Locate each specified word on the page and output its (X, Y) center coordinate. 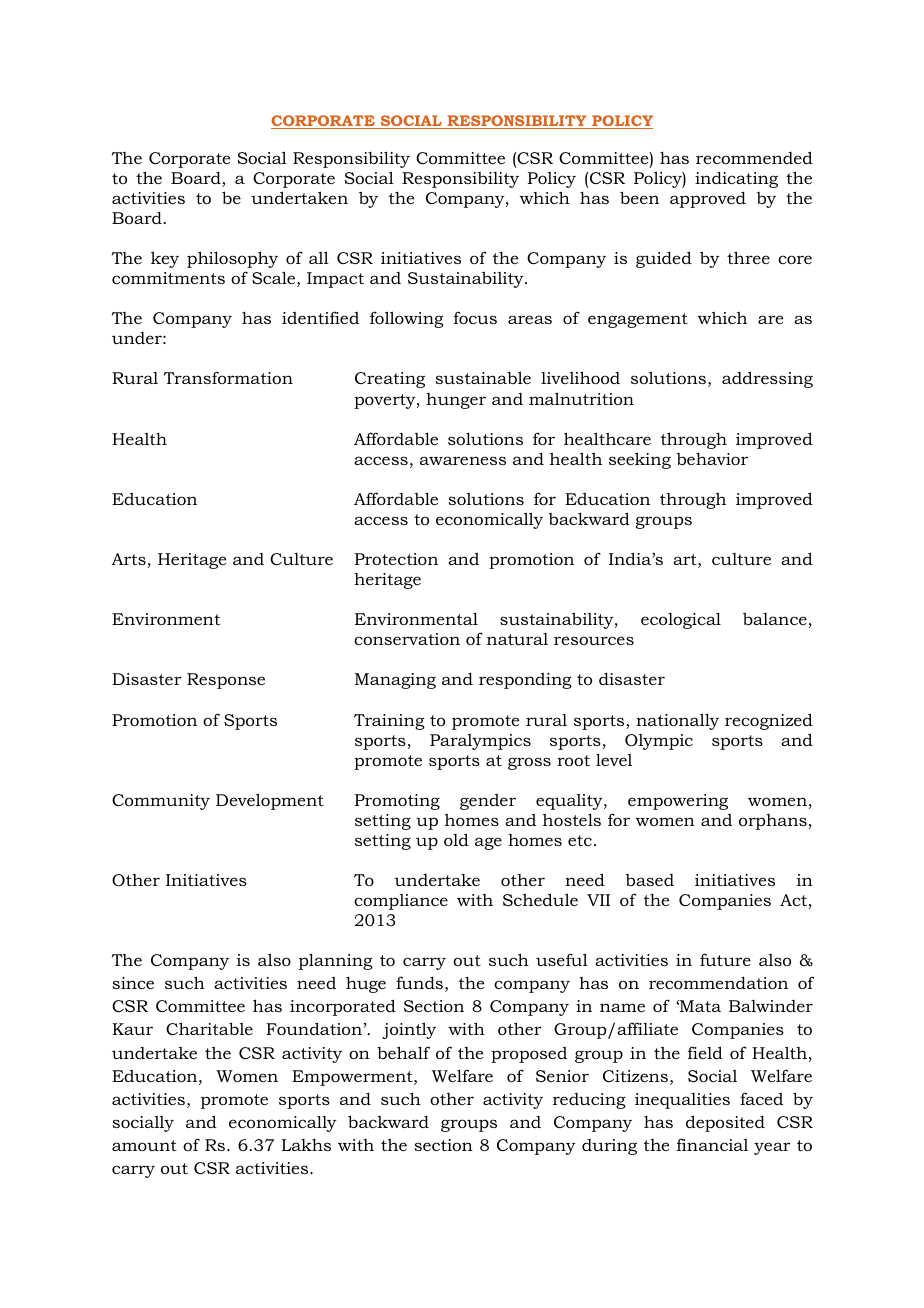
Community (161, 802)
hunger (456, 401)
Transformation (228, 377)
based (650, 880)
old (456, 839)
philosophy (232, 259)
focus (475, 317)
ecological (681, 620)
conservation (407, 639)
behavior (712, 458)
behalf (403, 1052)
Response (226, 681)
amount (144, 1145)
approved (708, 199)
